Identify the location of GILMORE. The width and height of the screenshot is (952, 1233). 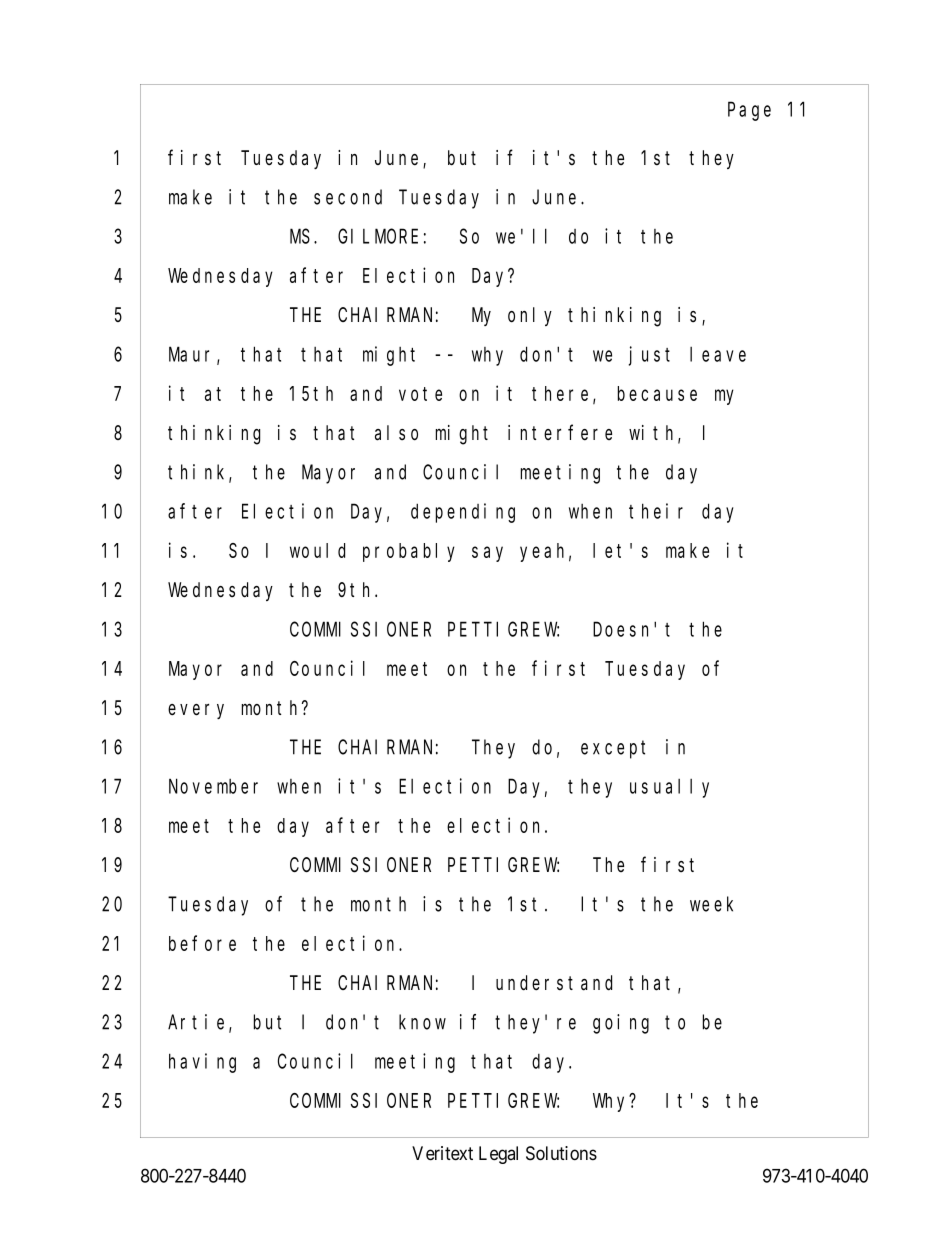
(378, 236).
